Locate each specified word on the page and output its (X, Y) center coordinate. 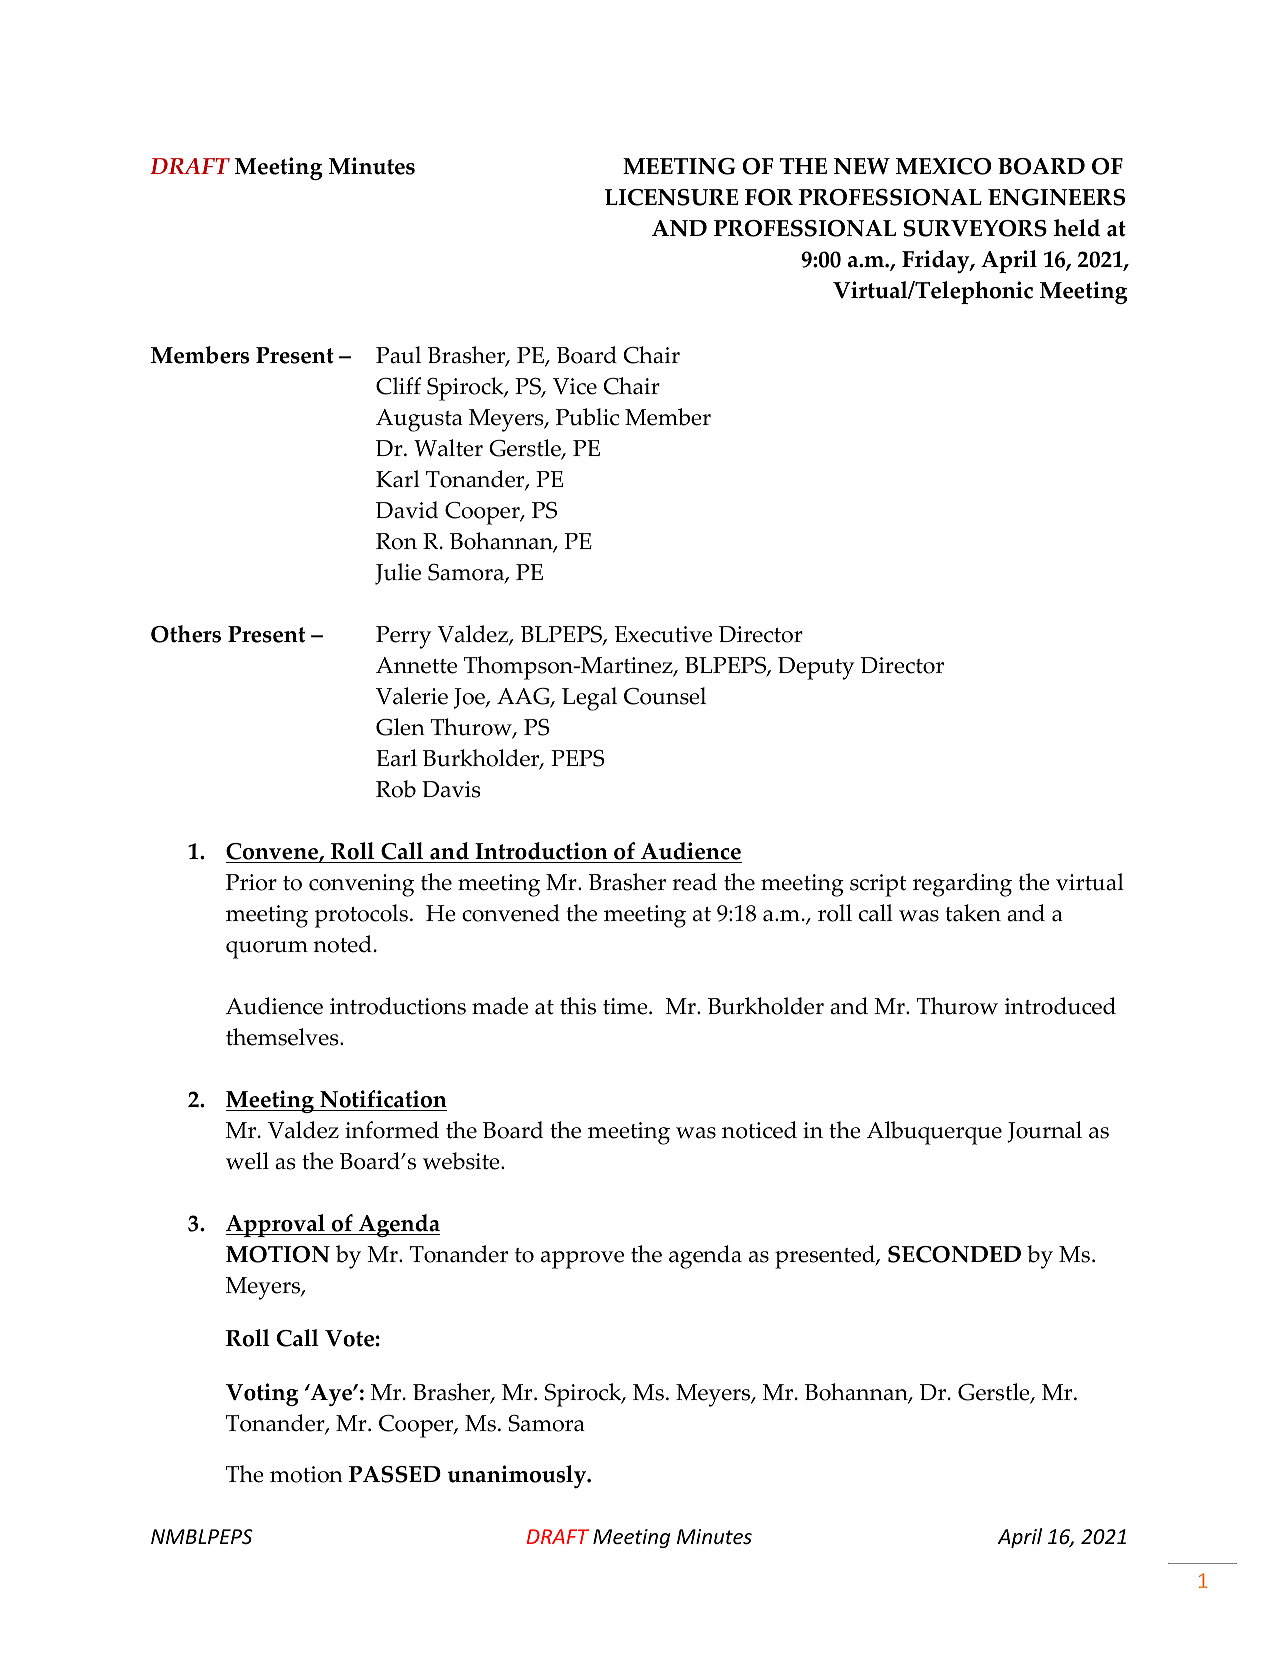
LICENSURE (671, 197)
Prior (251, 882)
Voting (262, 1394)
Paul (398, 355)
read (694, 882)
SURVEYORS (975, 228)
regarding (962, 885)
